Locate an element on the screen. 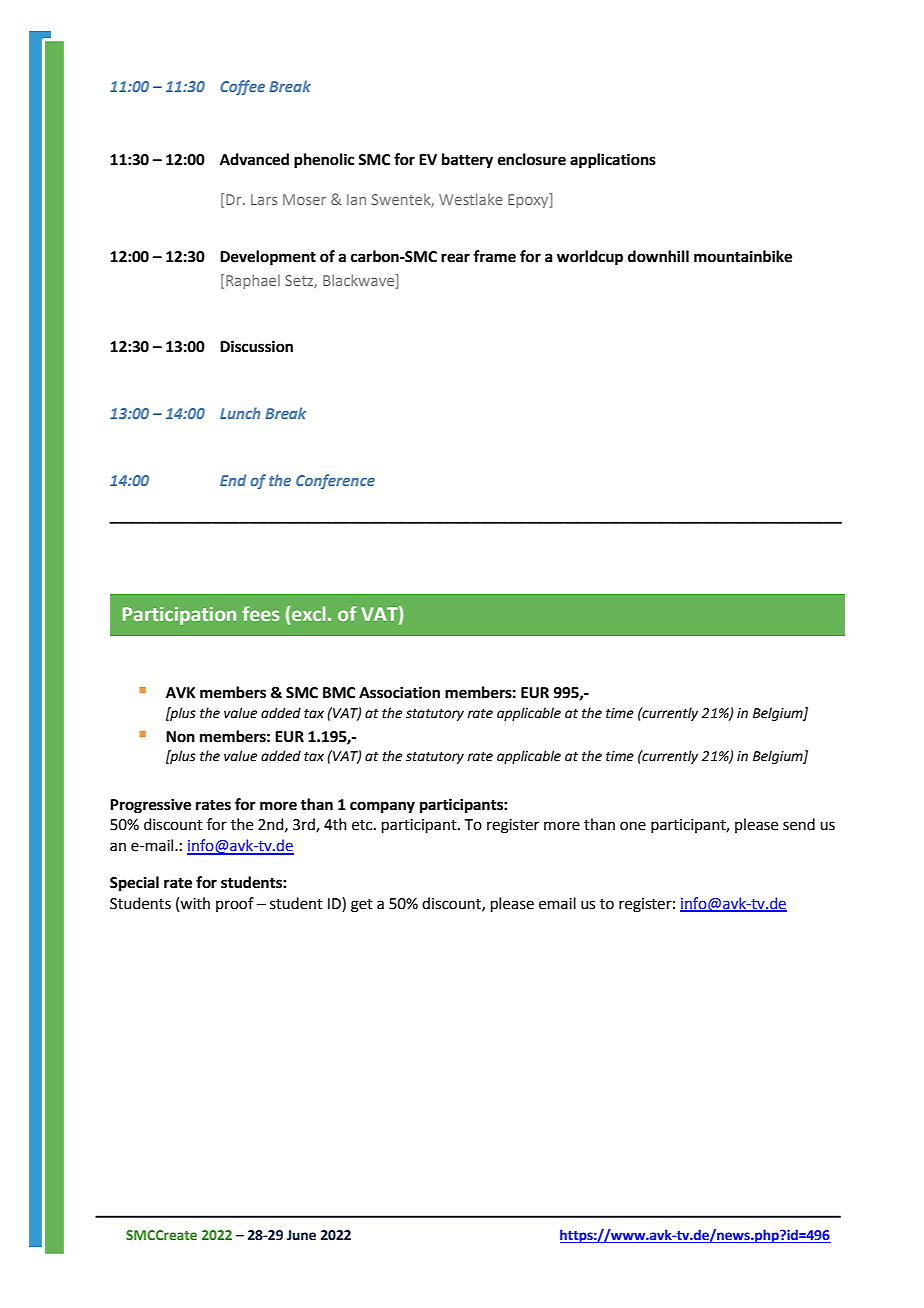  battery is located at coordinates (467, 161).
